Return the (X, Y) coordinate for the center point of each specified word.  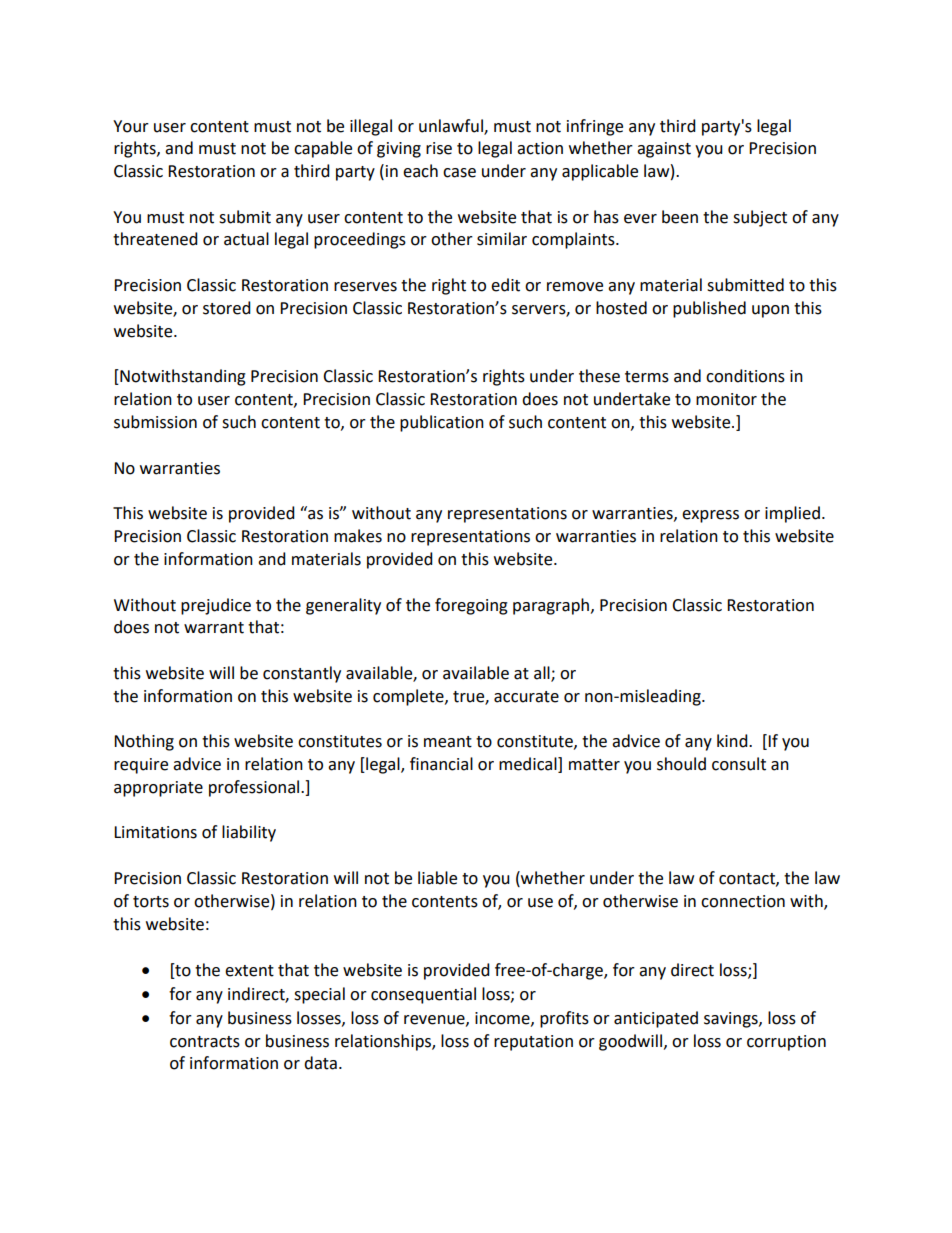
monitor (726, 399)
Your (131, 126)
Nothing (144, 742)
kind (733, 741)
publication (442, 423)
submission (155, 422)
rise (439, 148)
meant (448, 742)
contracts (205, 1042)
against (664, 150)
